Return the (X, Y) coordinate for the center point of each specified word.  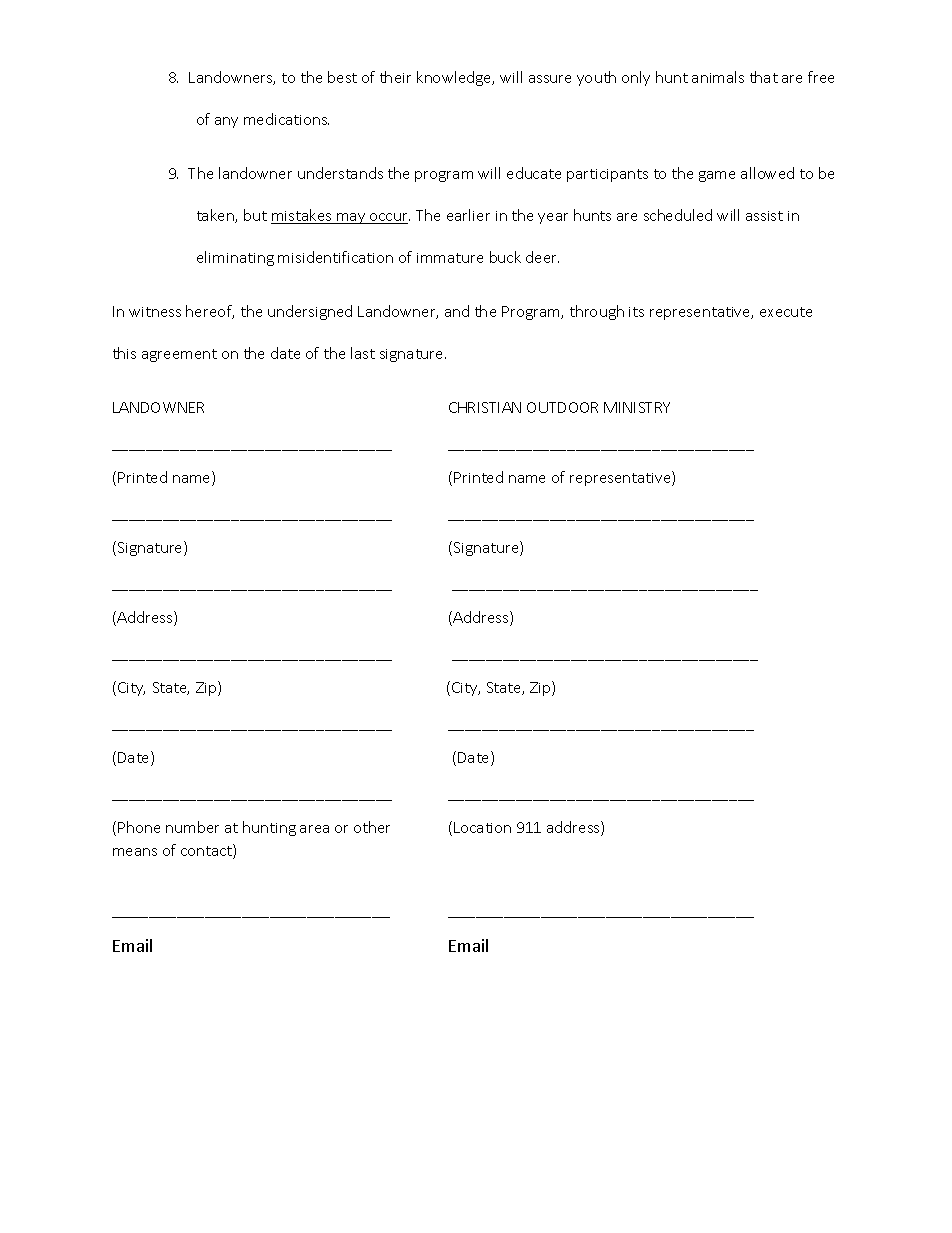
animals (718, 77)
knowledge (455, 78)
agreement (179, 355)
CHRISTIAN (485, 407)
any (226, 122)
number (192, 827)
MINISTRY (637, 407)
